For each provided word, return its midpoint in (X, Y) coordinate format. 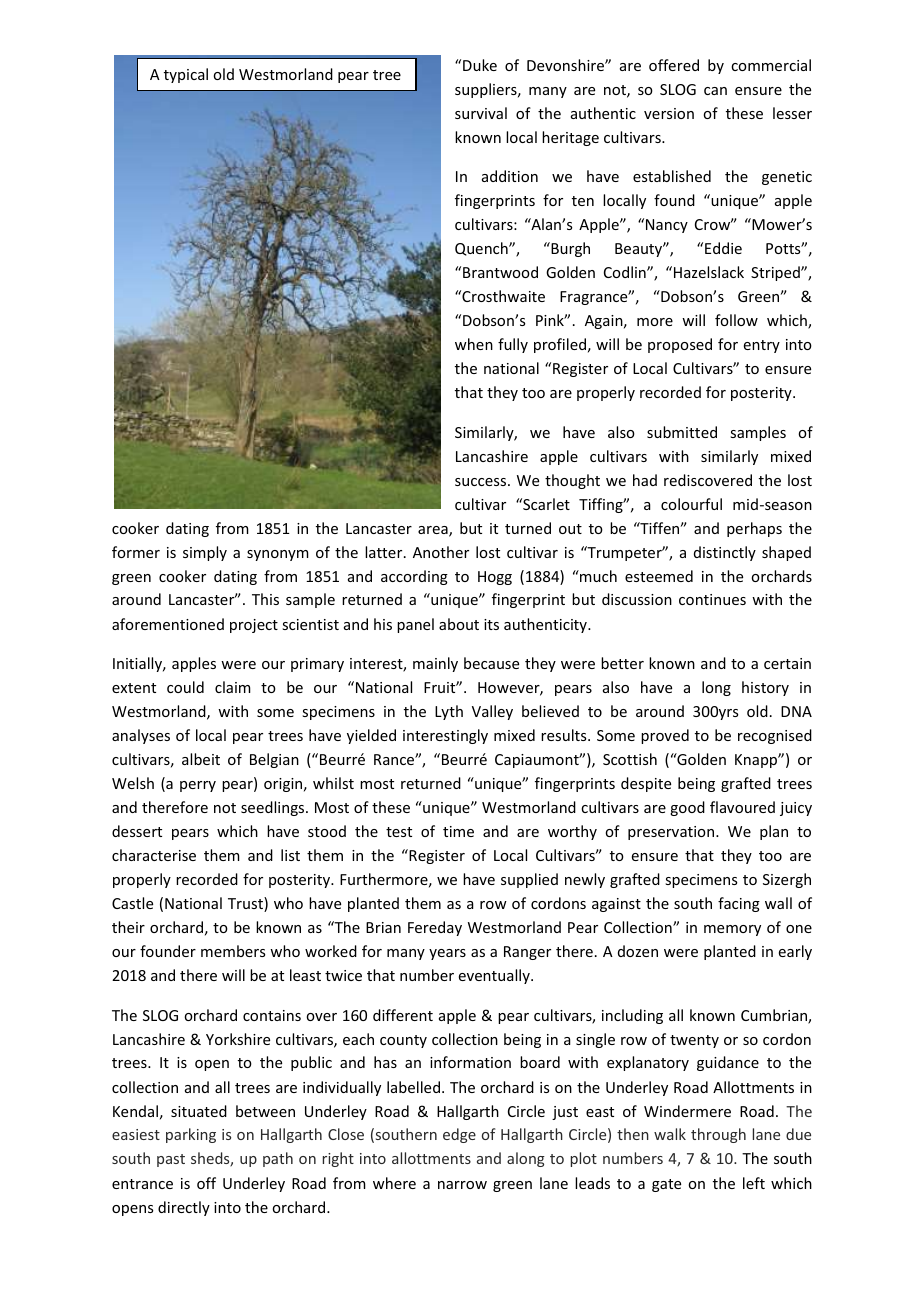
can (715, 91)
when (474, 344)
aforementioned (168, 624)
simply (205, 553)
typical (186, 75)
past (171, 1160)
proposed (680, 345)
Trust (246, 904)
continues (712, 599)
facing (739, 904)
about (459, 624)
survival (481, 113)
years (447, 954)
